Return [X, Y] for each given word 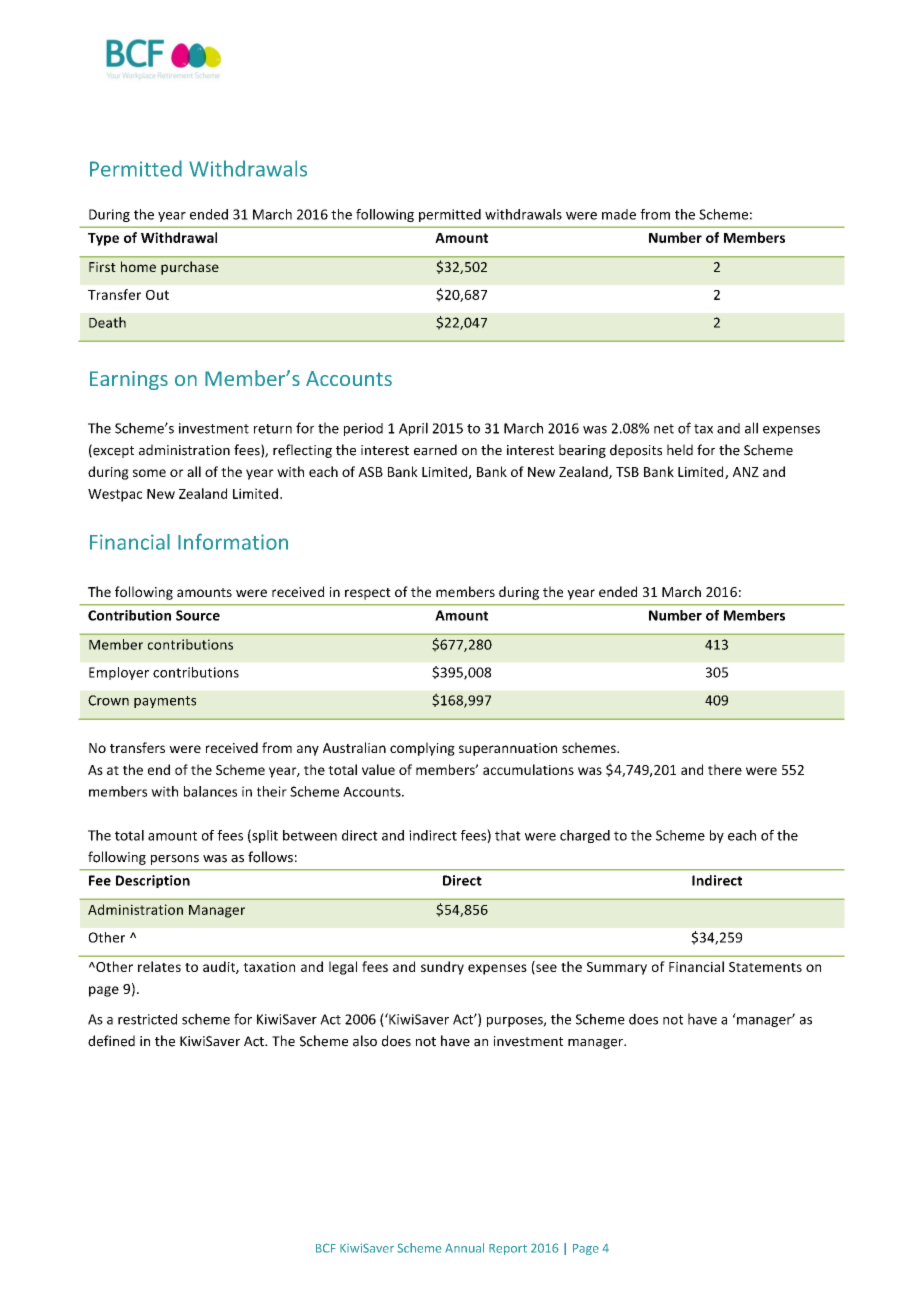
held [680, 450]
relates [159, 966]
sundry [442, 968]
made [619, 214]
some [149, 473]
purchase [190, 268]
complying [422, 749]
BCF [326, 1248]
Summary [617, 968]
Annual [464, 1248]
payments [165, 702]
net [664, 429]
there [725, 769]
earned [435, 450]
